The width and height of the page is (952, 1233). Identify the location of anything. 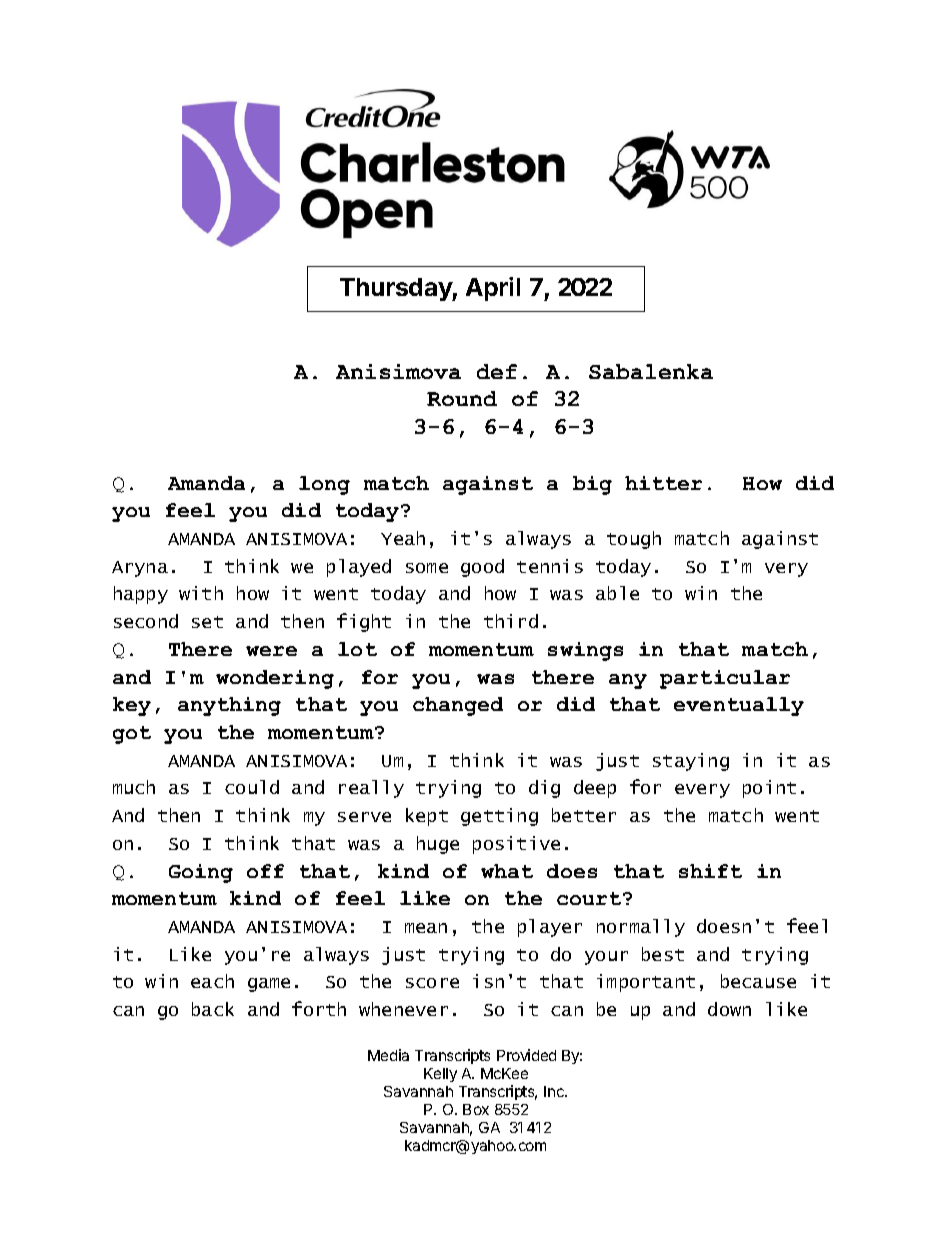
(229, 706).
